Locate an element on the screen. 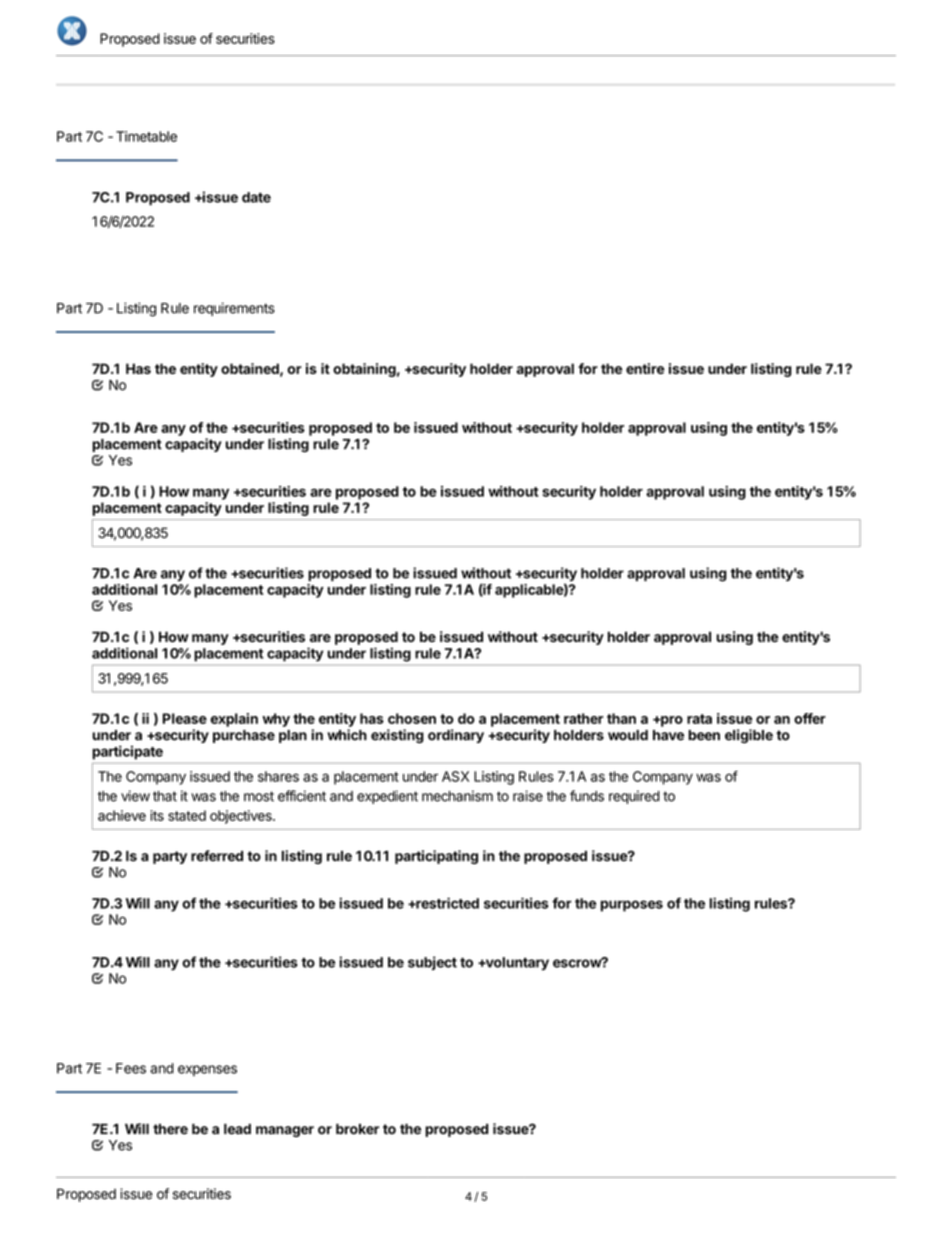 The width and height of the screenshot is (952, 1233). date is located at coordinates (256, 197).
